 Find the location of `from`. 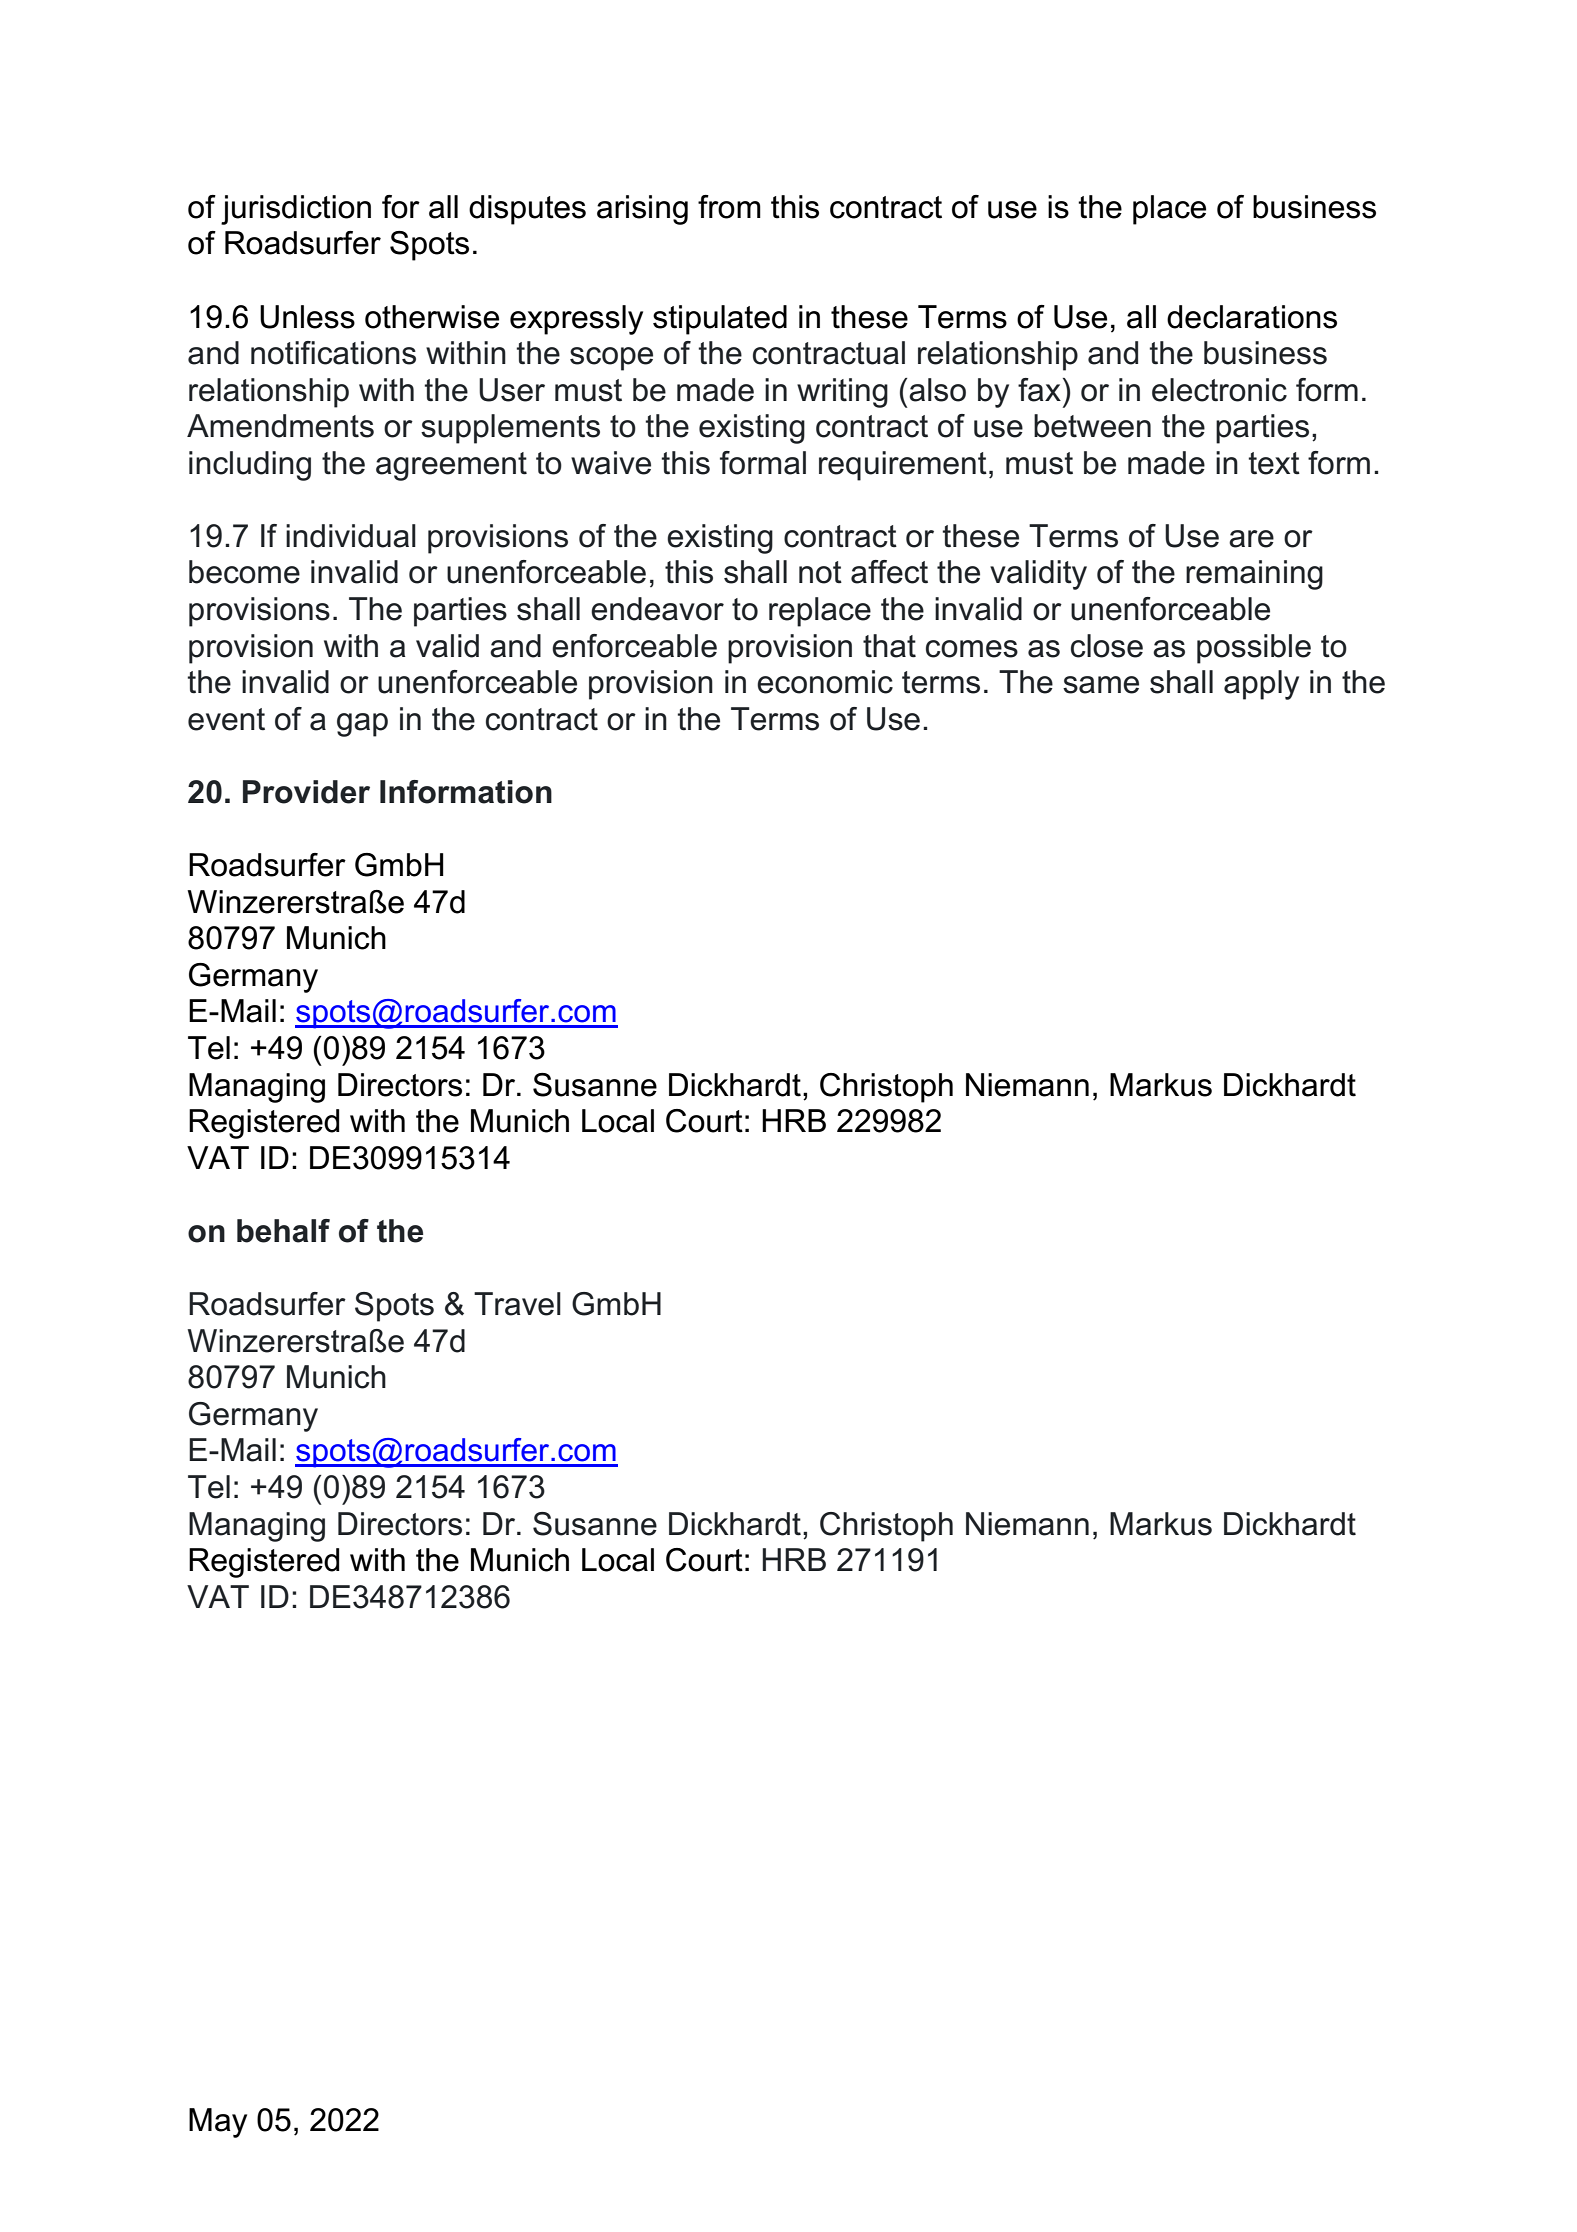

from is located at coordinates (729, 207).
